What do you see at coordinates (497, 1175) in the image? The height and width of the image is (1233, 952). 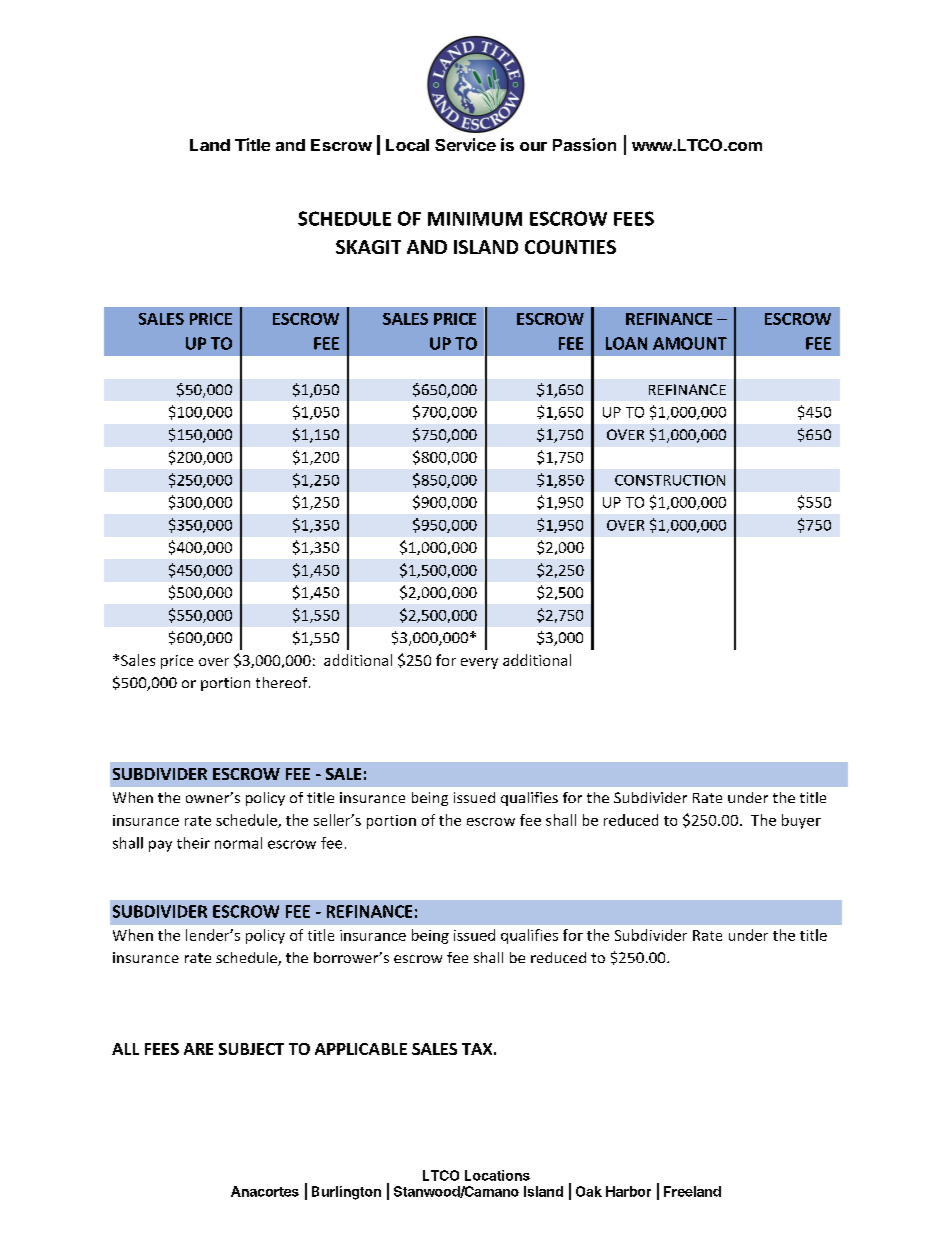 I see `Locations` at bounding box center [497, 1175].
